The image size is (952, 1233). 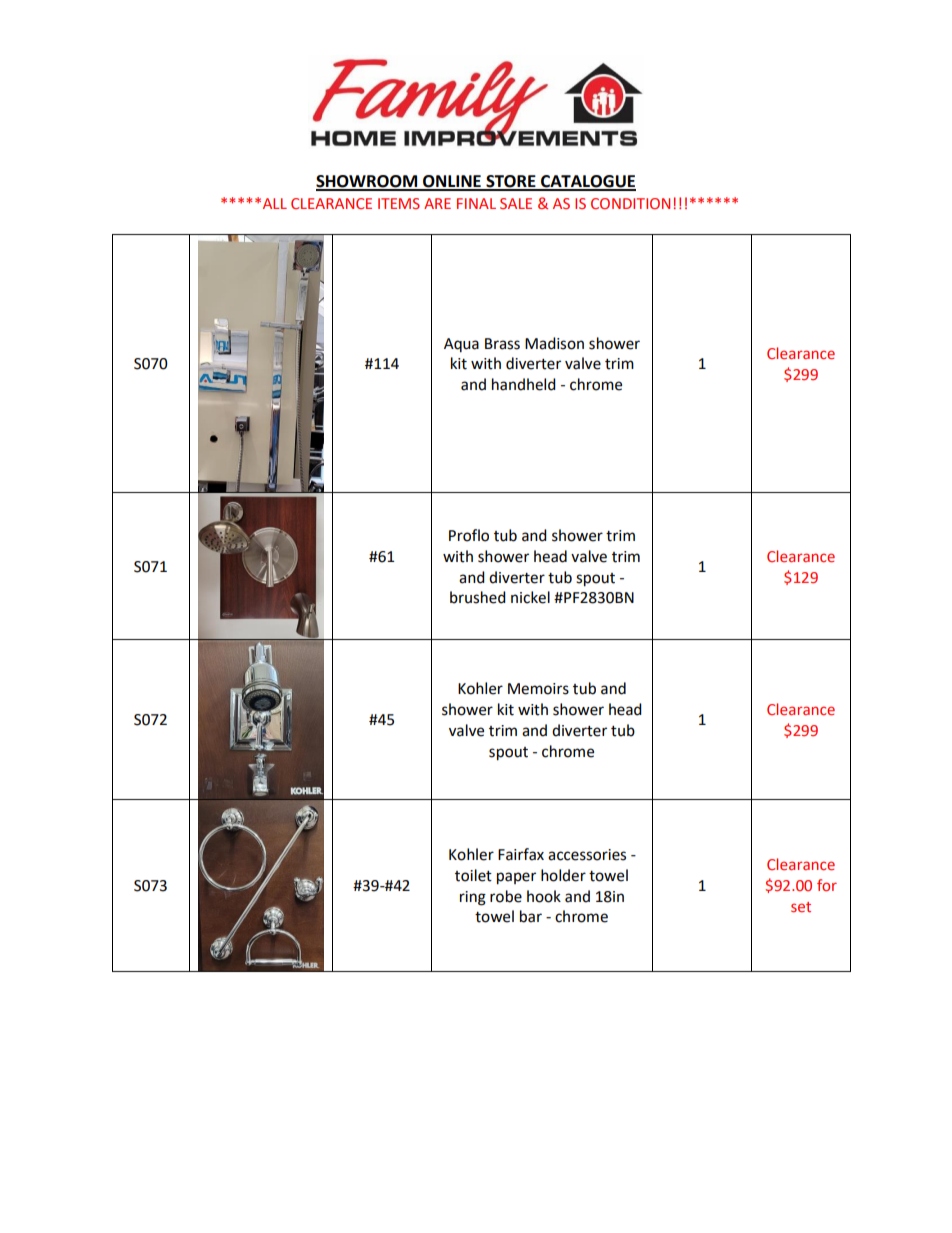 What do you see at coordinates (827, 885) in the screenshot?
I see `for` at bounding box center [827, 885].
